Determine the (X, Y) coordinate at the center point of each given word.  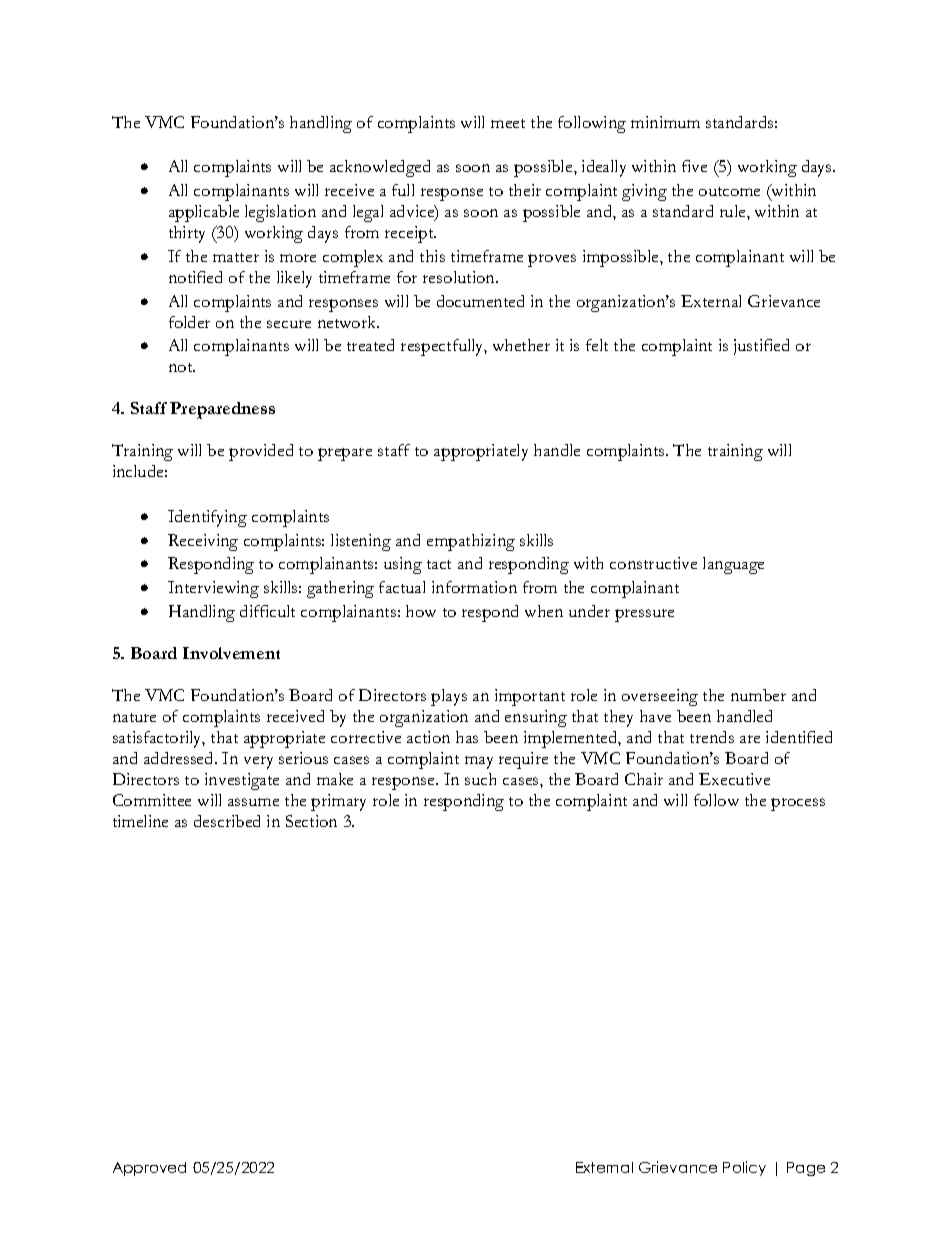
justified (761, 347)
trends (712, 737)
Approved (149, 1169)
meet (508, 123)
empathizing (471, 542)
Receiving (203, 542)
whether (521, 345)
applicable (204, 213)
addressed (180, 758)
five (694, 166)
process (798, 804)
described (227, 821)
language (733, 565)
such (480, 779)
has (467, 737)
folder (189, 322)
